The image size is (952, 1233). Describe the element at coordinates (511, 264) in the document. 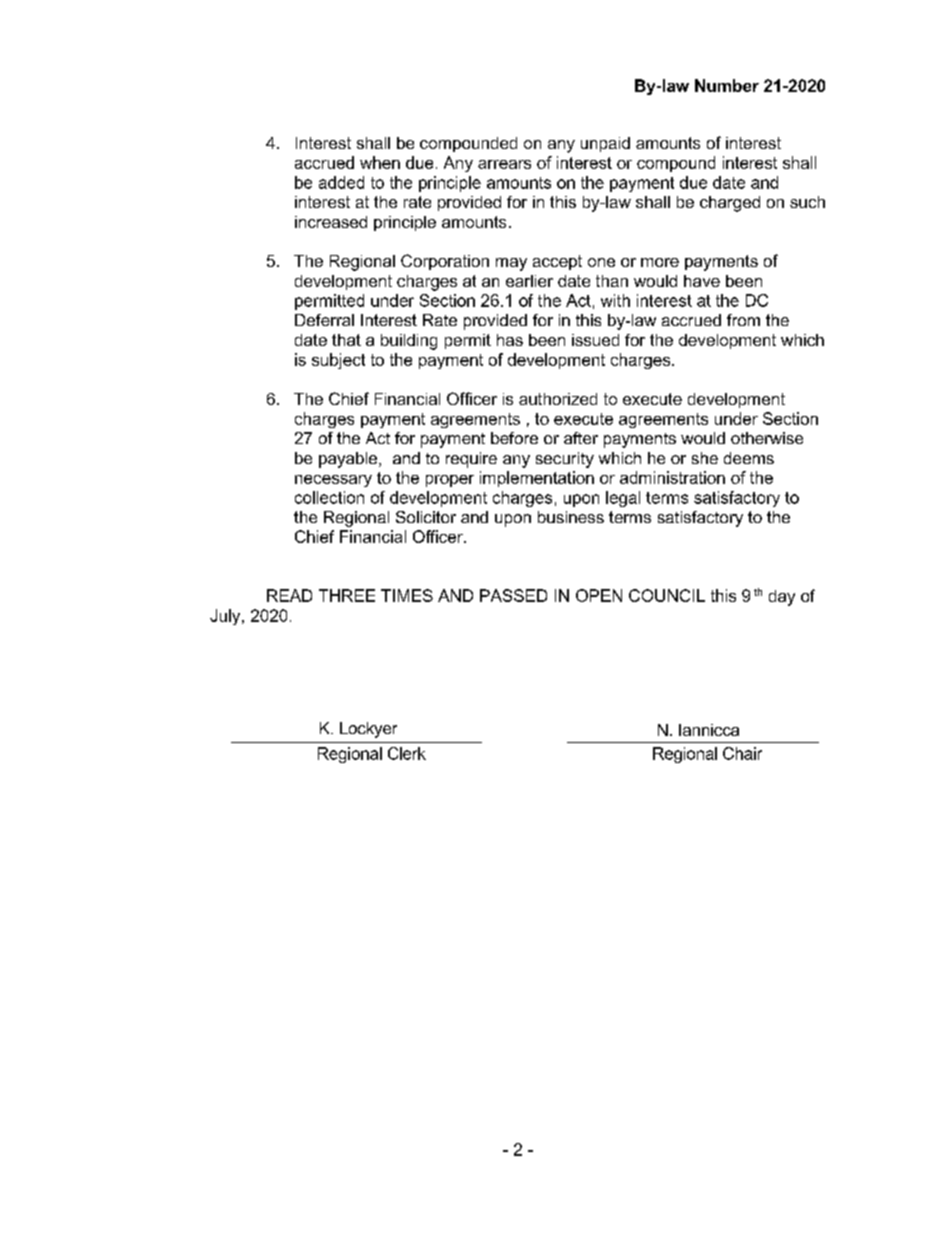

I see `may` at that location.
